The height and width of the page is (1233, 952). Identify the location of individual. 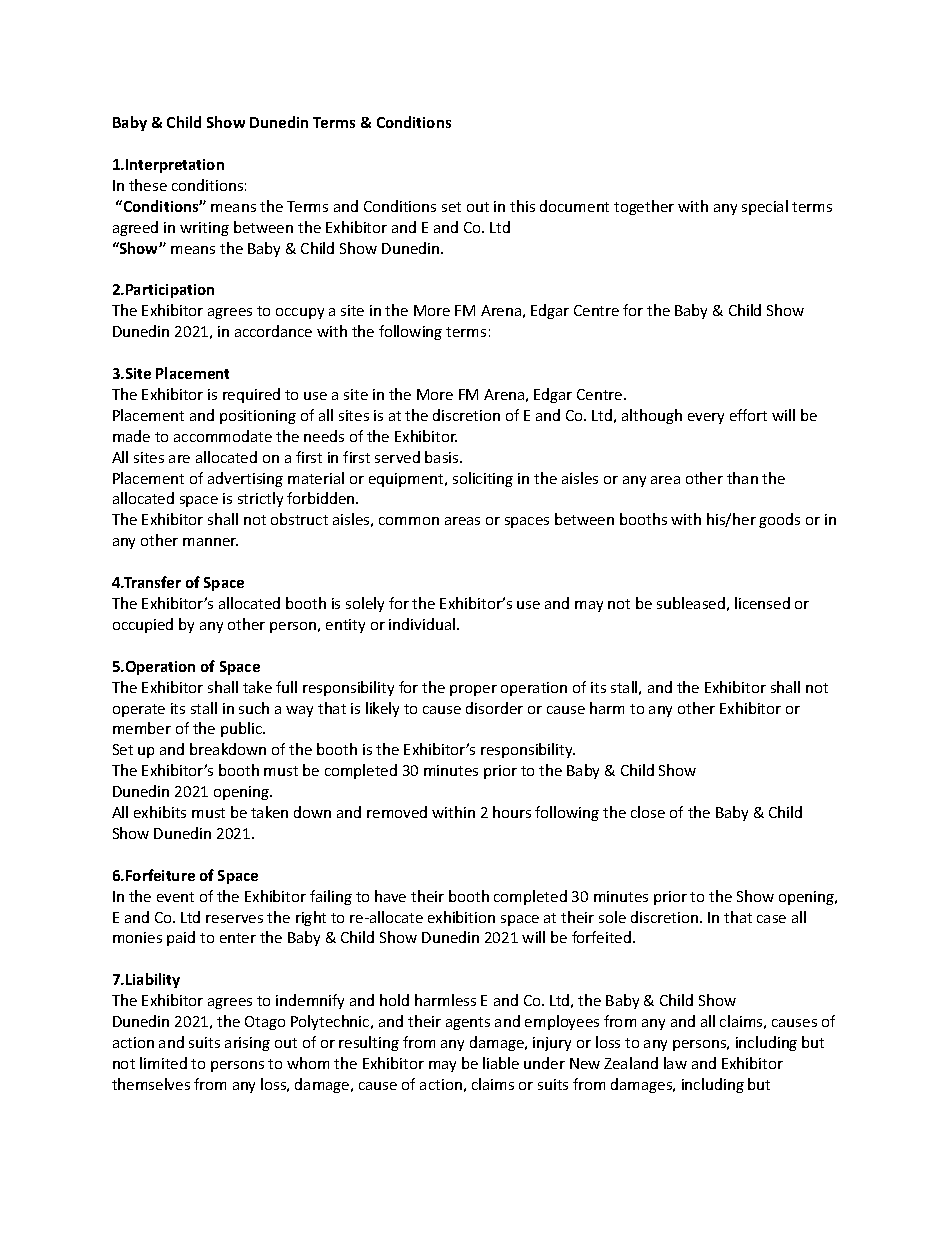
(423, 624).
